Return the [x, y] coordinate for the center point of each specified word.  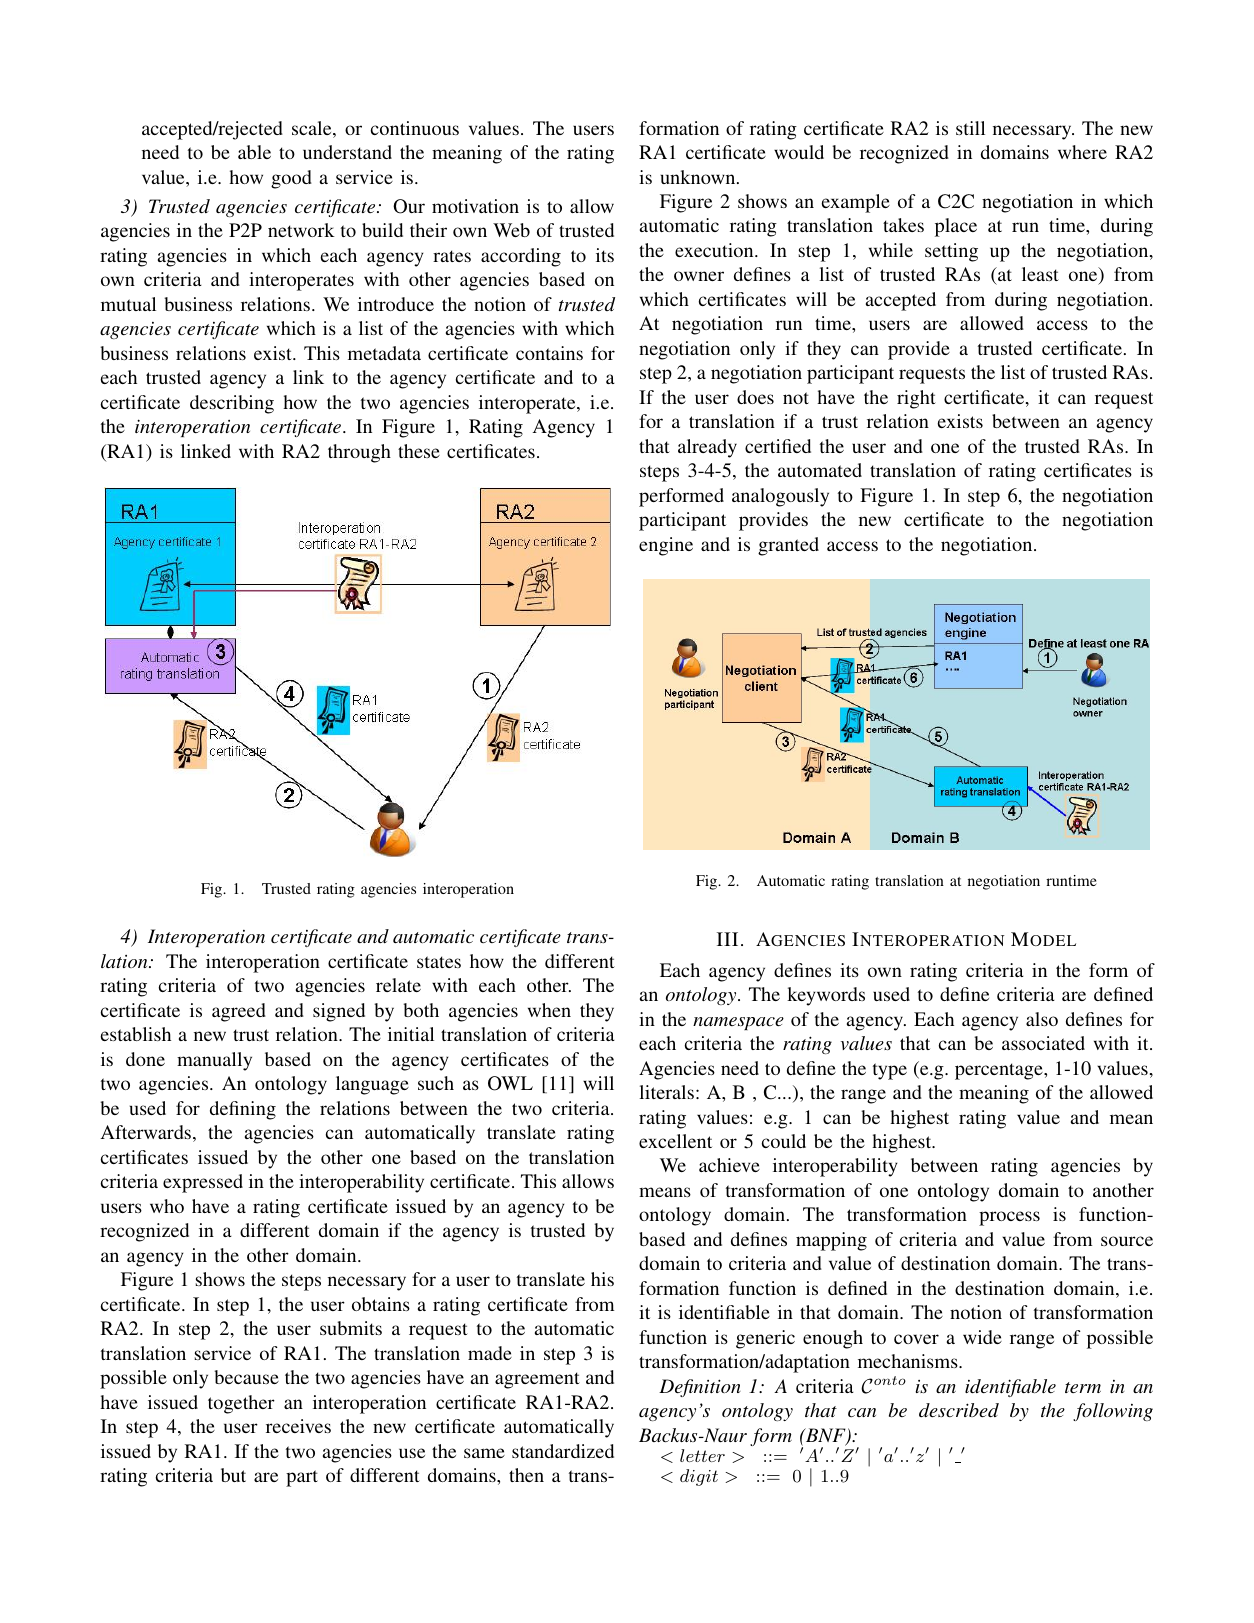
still [970, 128]
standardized [563, 1451]
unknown [699, 177]
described [959, 1410]
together [241, 1404]
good [291, 179]
